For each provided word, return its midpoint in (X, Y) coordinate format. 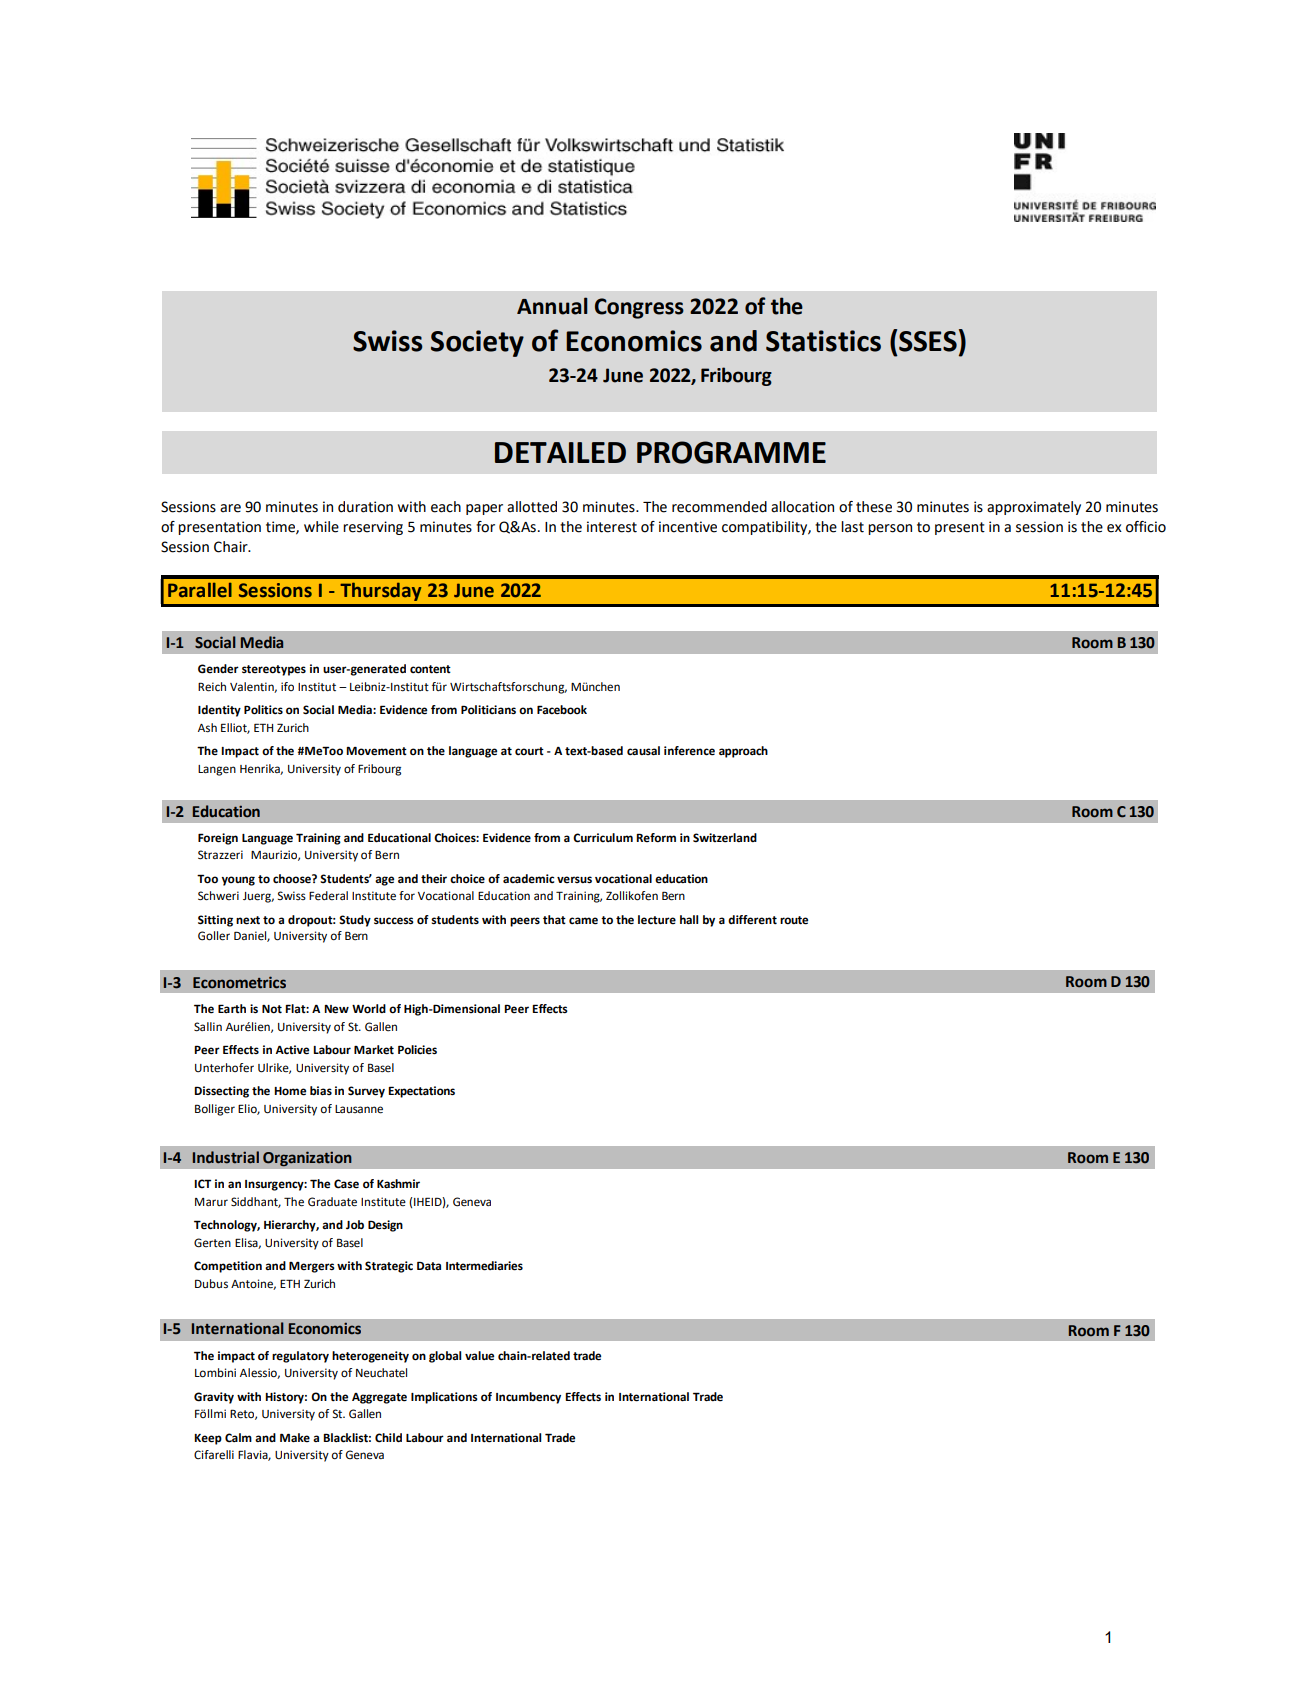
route (794, 920)
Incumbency (528, 1398)
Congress (639, 308)
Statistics (823, 341)
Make (295, 1438)
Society (477, 343)
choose (293, 879)
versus (574, 880)
